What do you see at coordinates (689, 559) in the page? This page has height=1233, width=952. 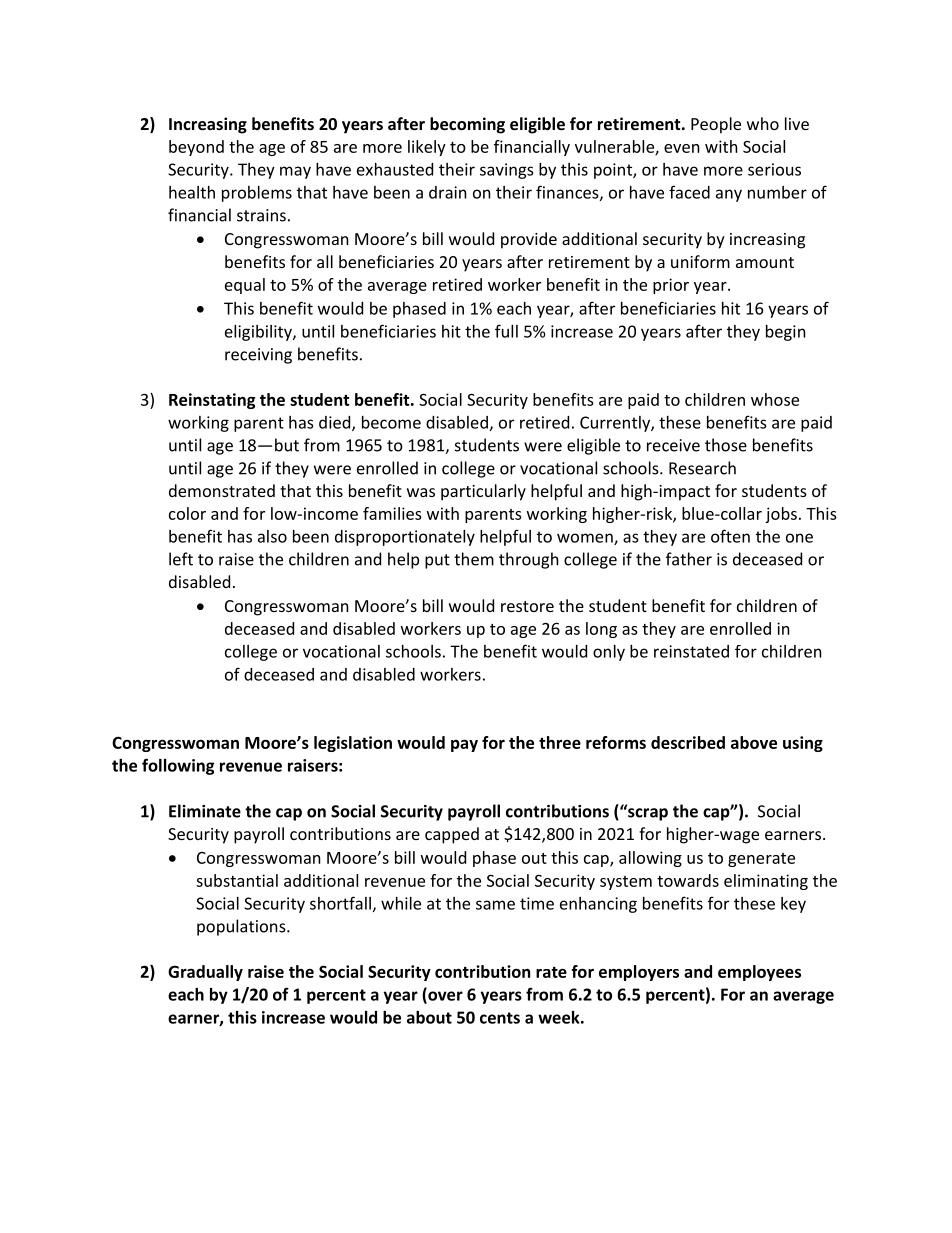 I see `father` at bounding box center [689, 559].
